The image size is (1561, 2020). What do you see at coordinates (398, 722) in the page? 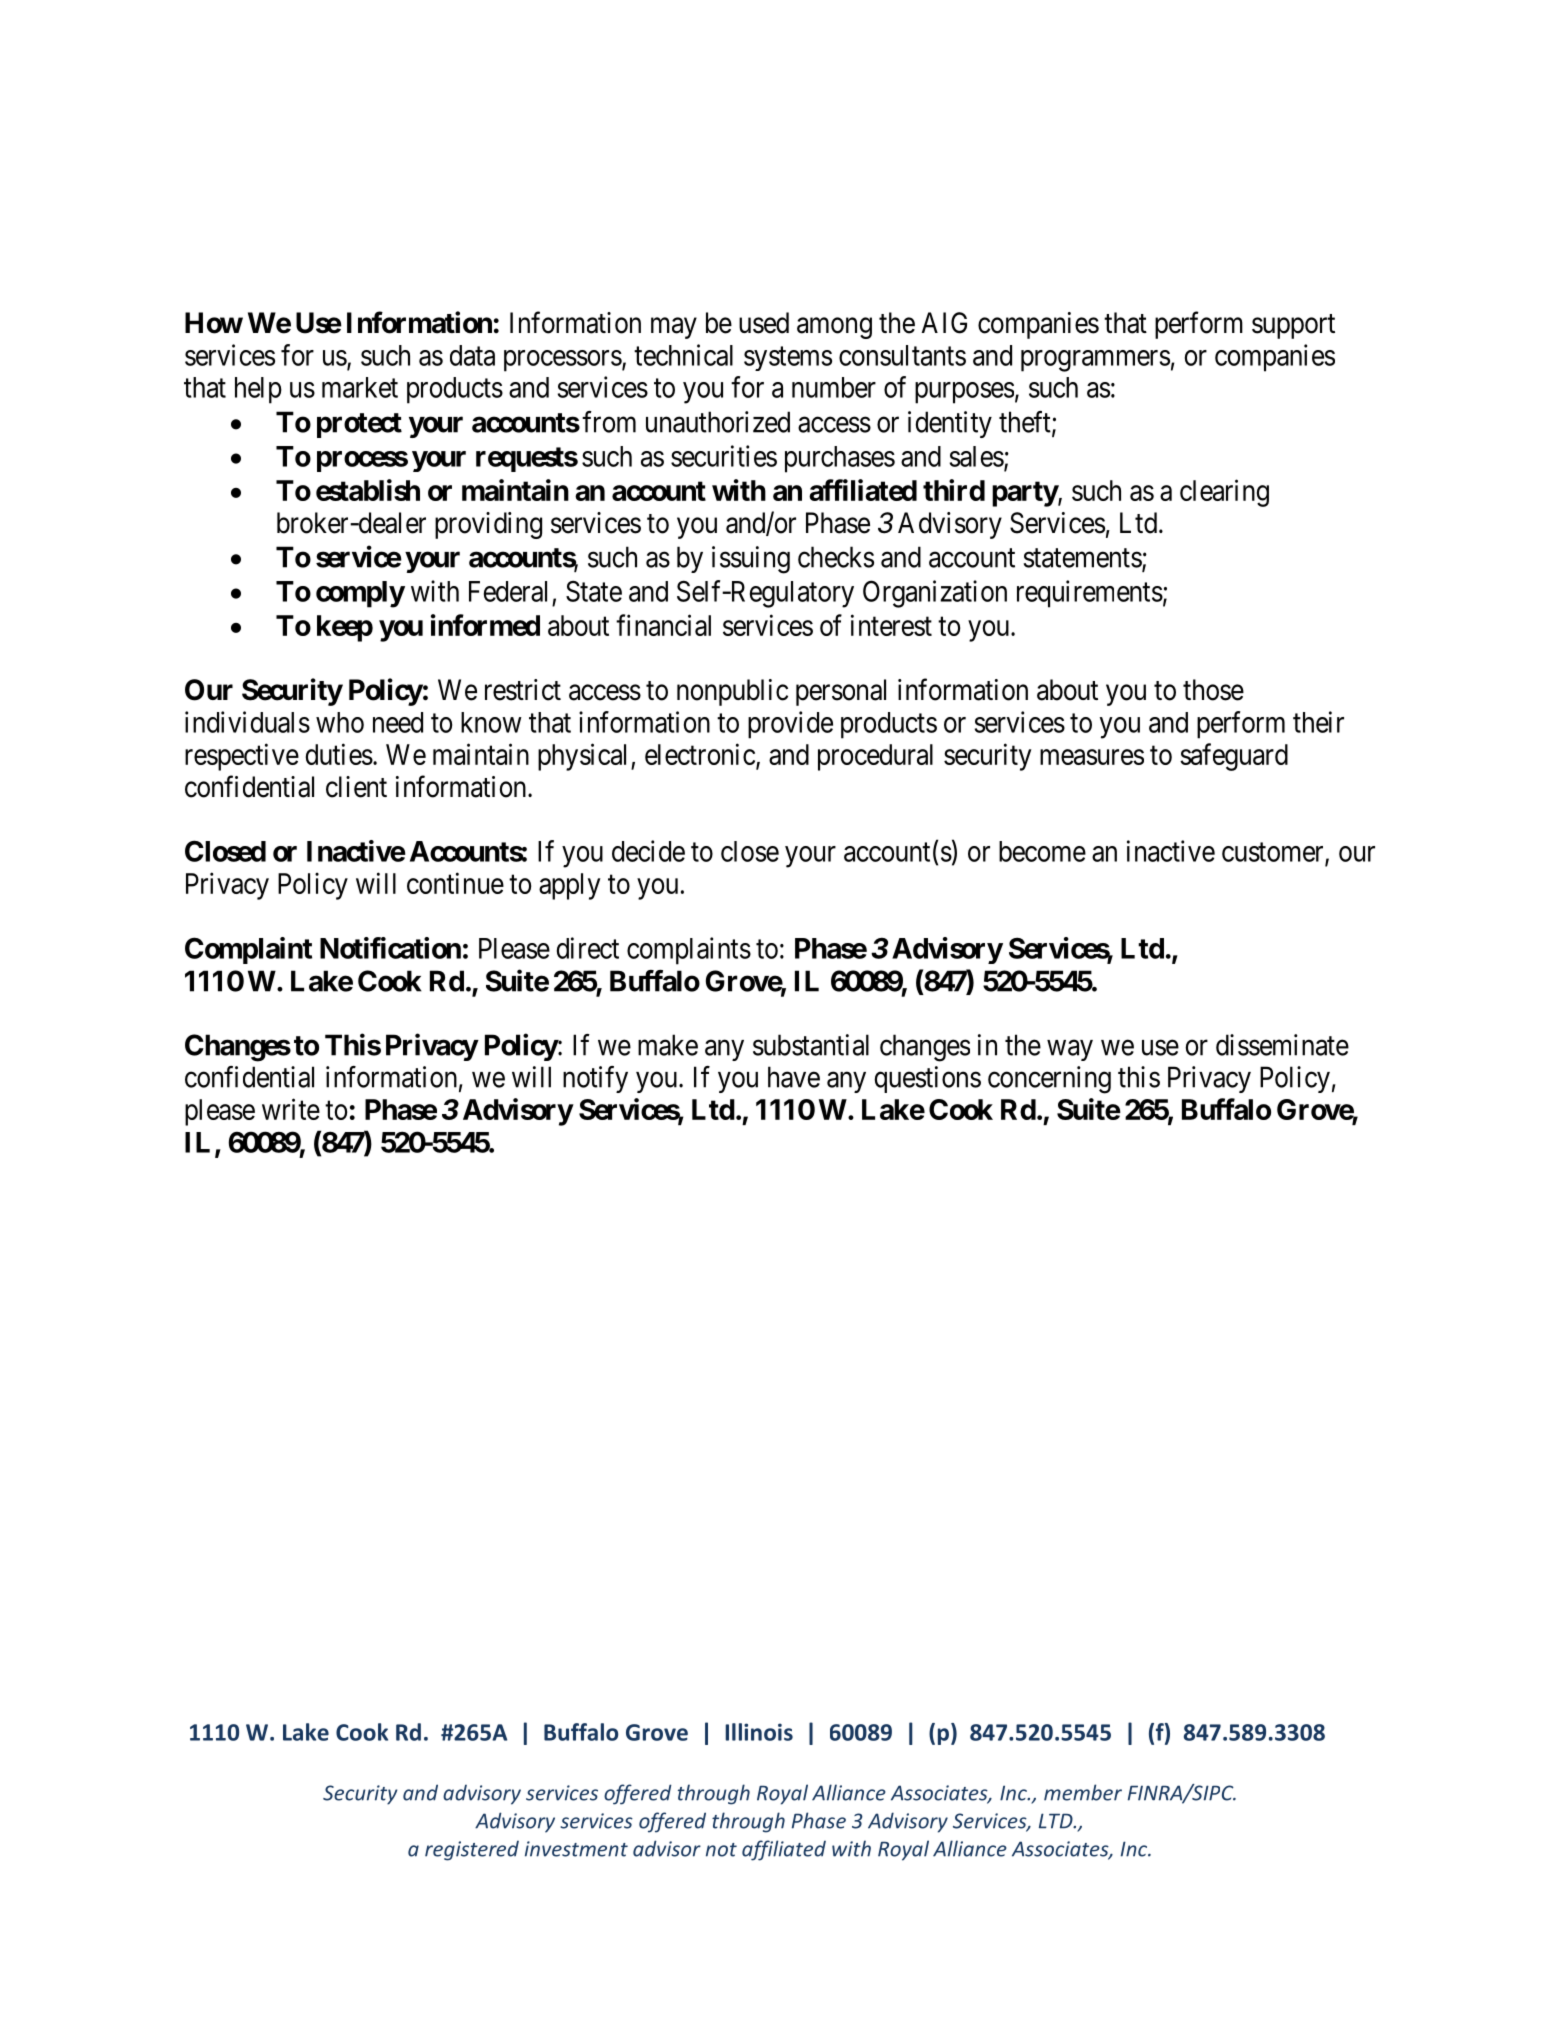
I see `need` at bounding box center [398, 722].
